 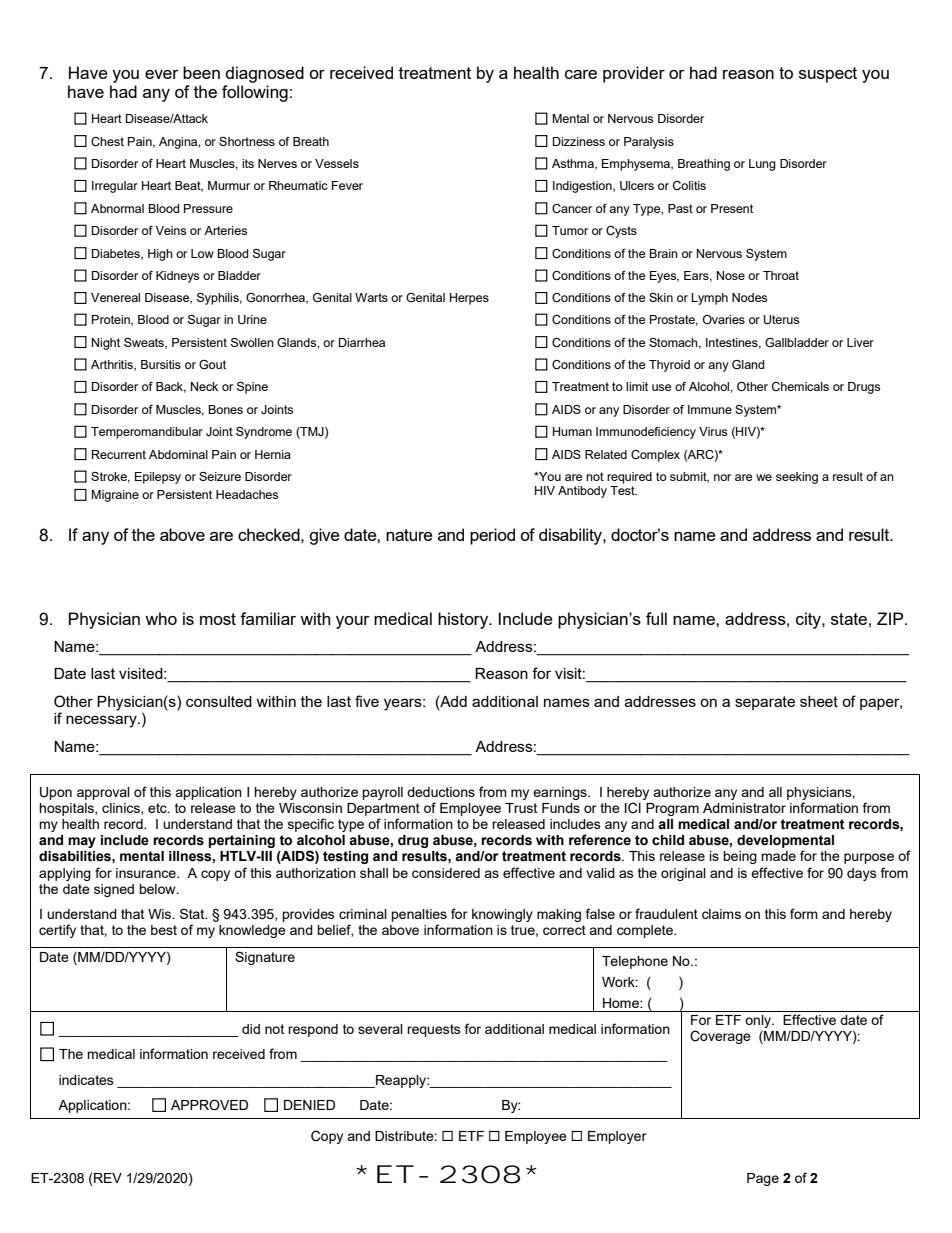 I want to click on suspect, so click(x=828, y=75).
